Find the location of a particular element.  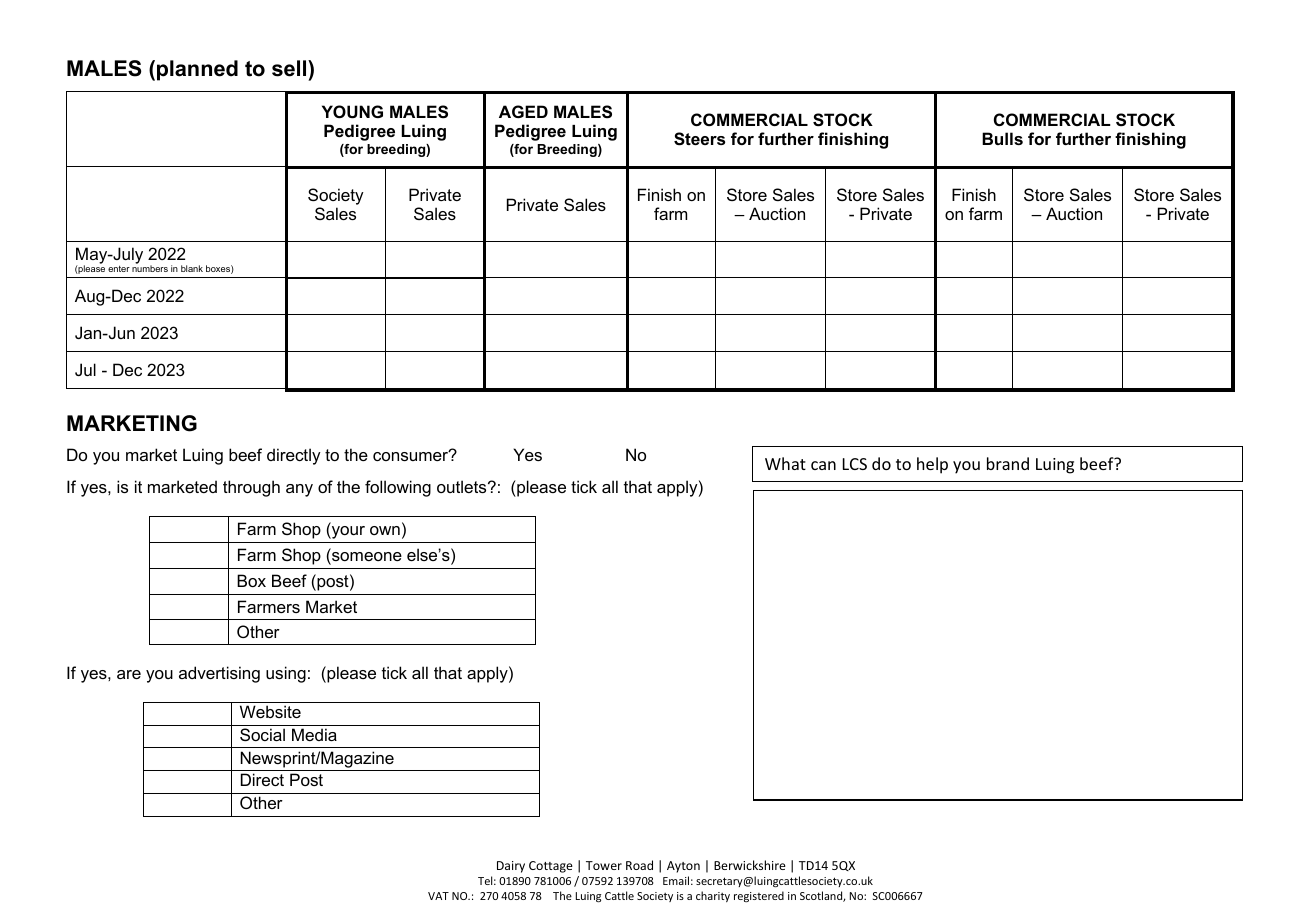

Dairy is located at coordinates (511, 867).
